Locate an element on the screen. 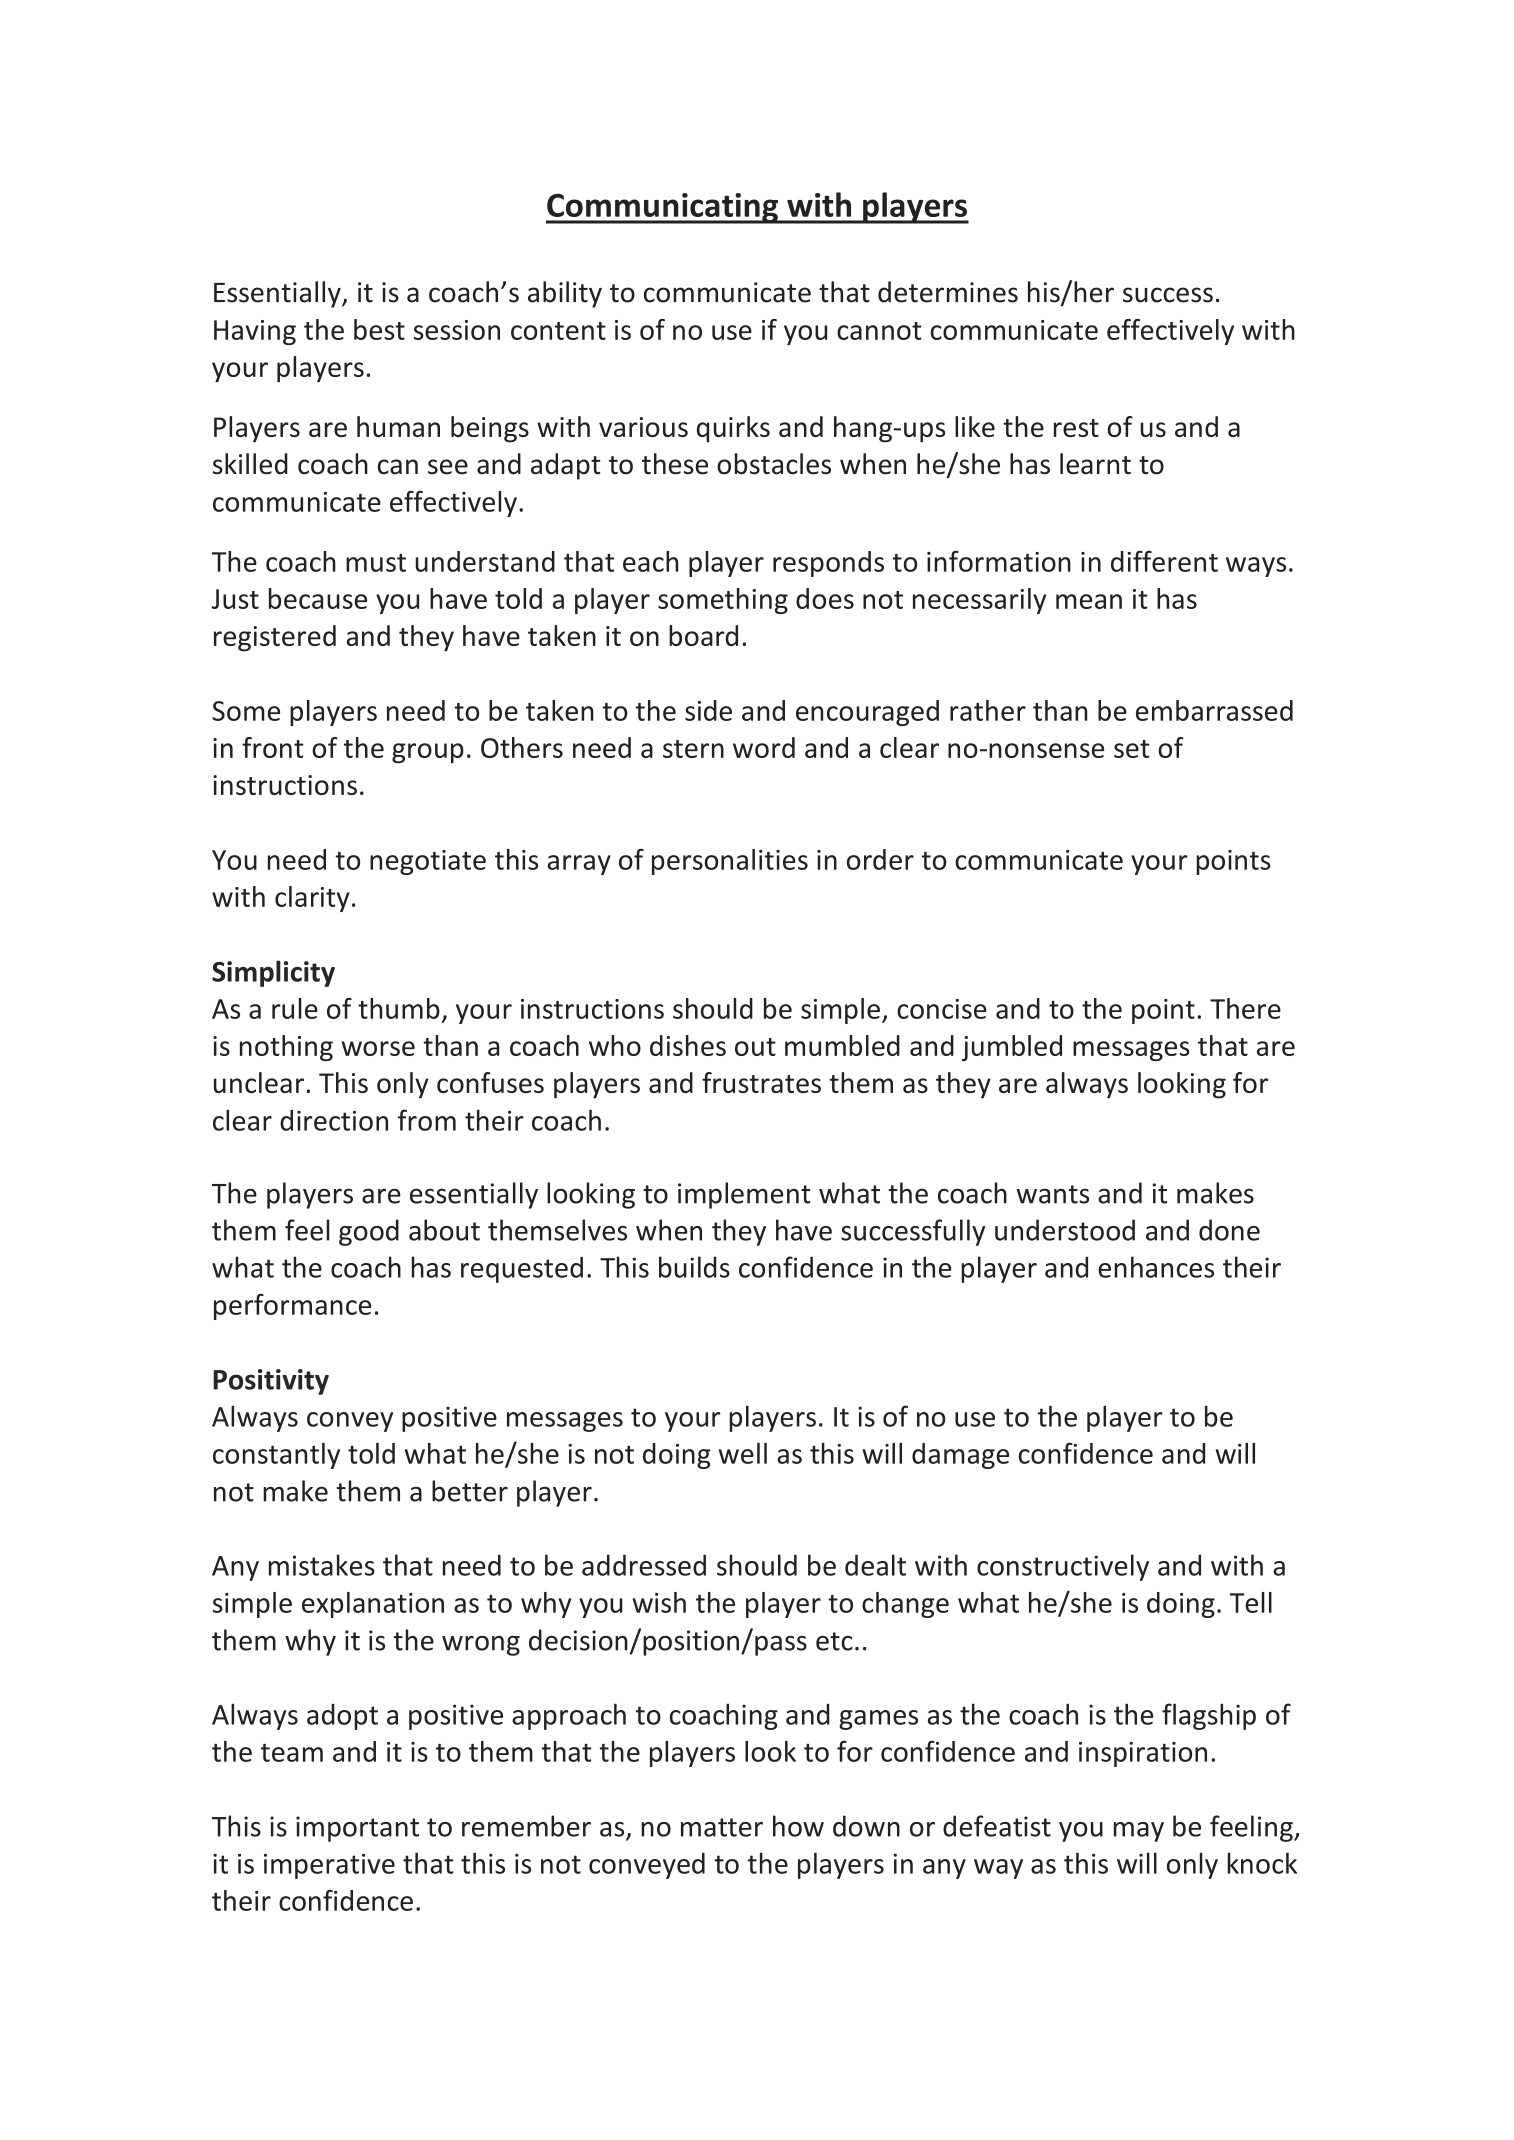 The width and height of the screenshot is (1514, 2140). determines is located at coordinates (948, 292).
